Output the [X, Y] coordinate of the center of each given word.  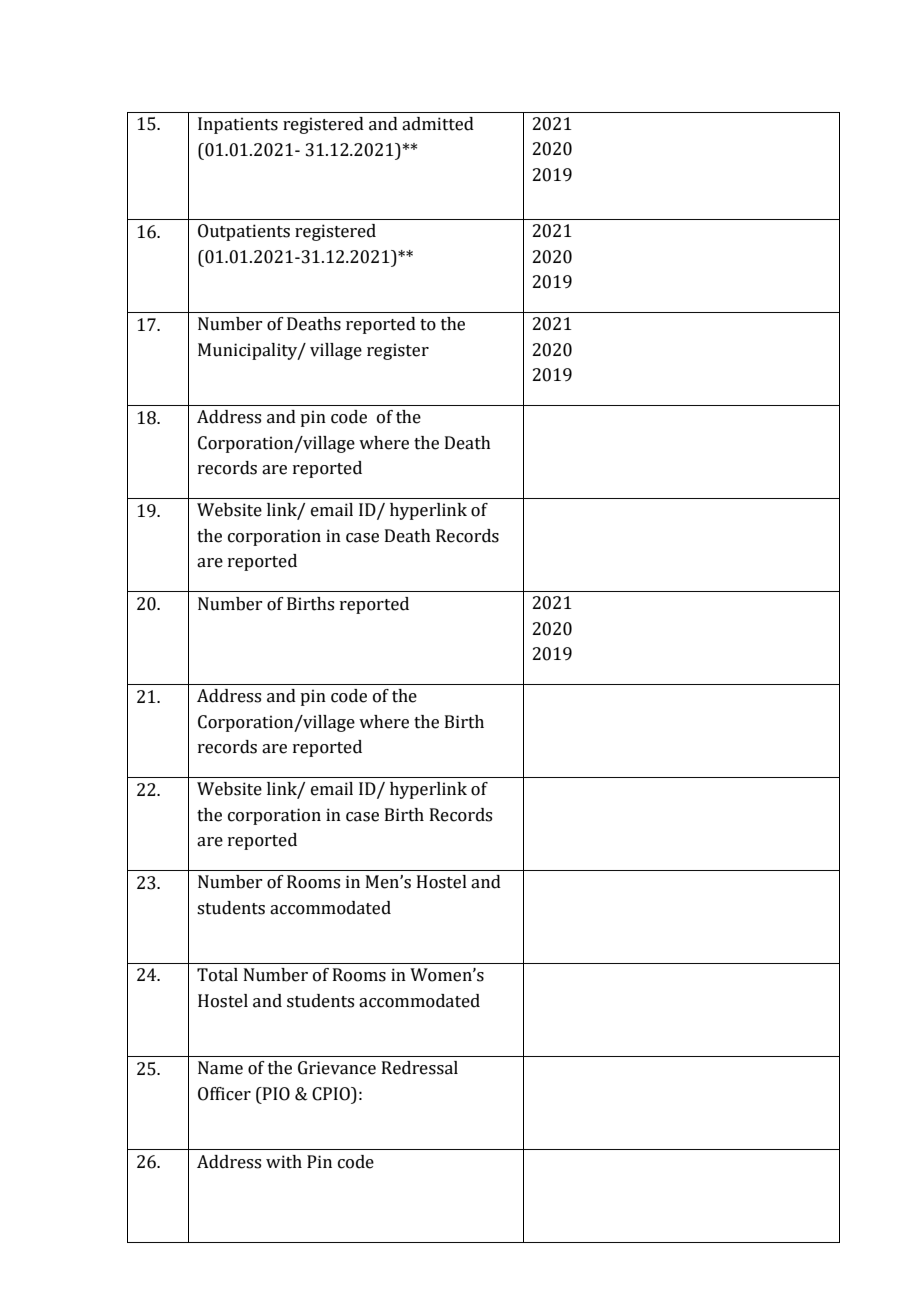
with [284, 1162]
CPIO [332, 1094]
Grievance [337, 1068]
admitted [438, 124]
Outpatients [244, 232]
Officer [224, 1094]
